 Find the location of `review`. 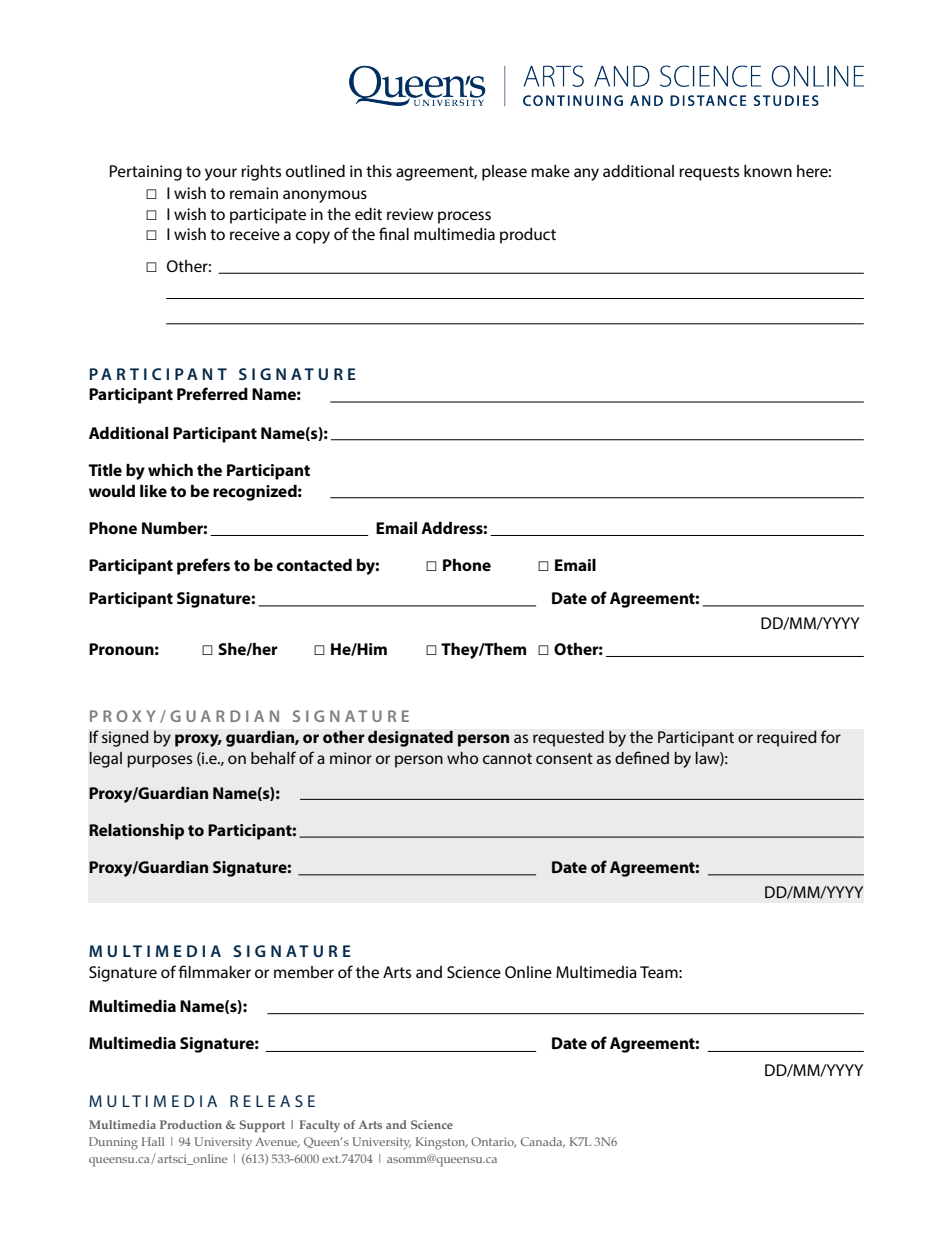

review is located at coordinates (410, 214).
